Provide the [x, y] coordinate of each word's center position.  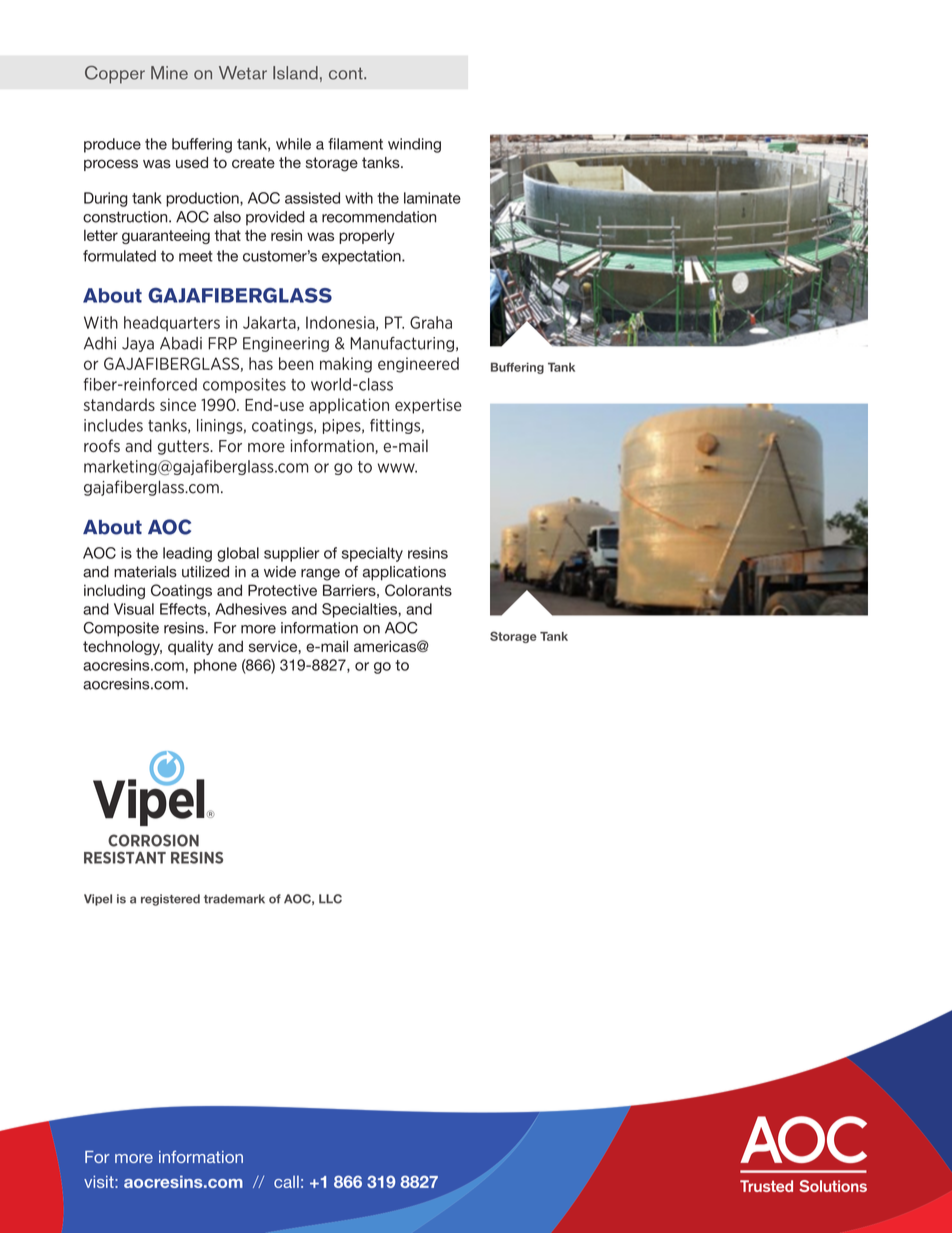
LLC [330, 899]
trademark [234, 899]
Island [295, 73]
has [261, 363]
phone [215, 666]
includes [113, 425]
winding [414, 145]
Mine [169, 73]
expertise [428, 406]
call [286, 1182]
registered [170, 900]
